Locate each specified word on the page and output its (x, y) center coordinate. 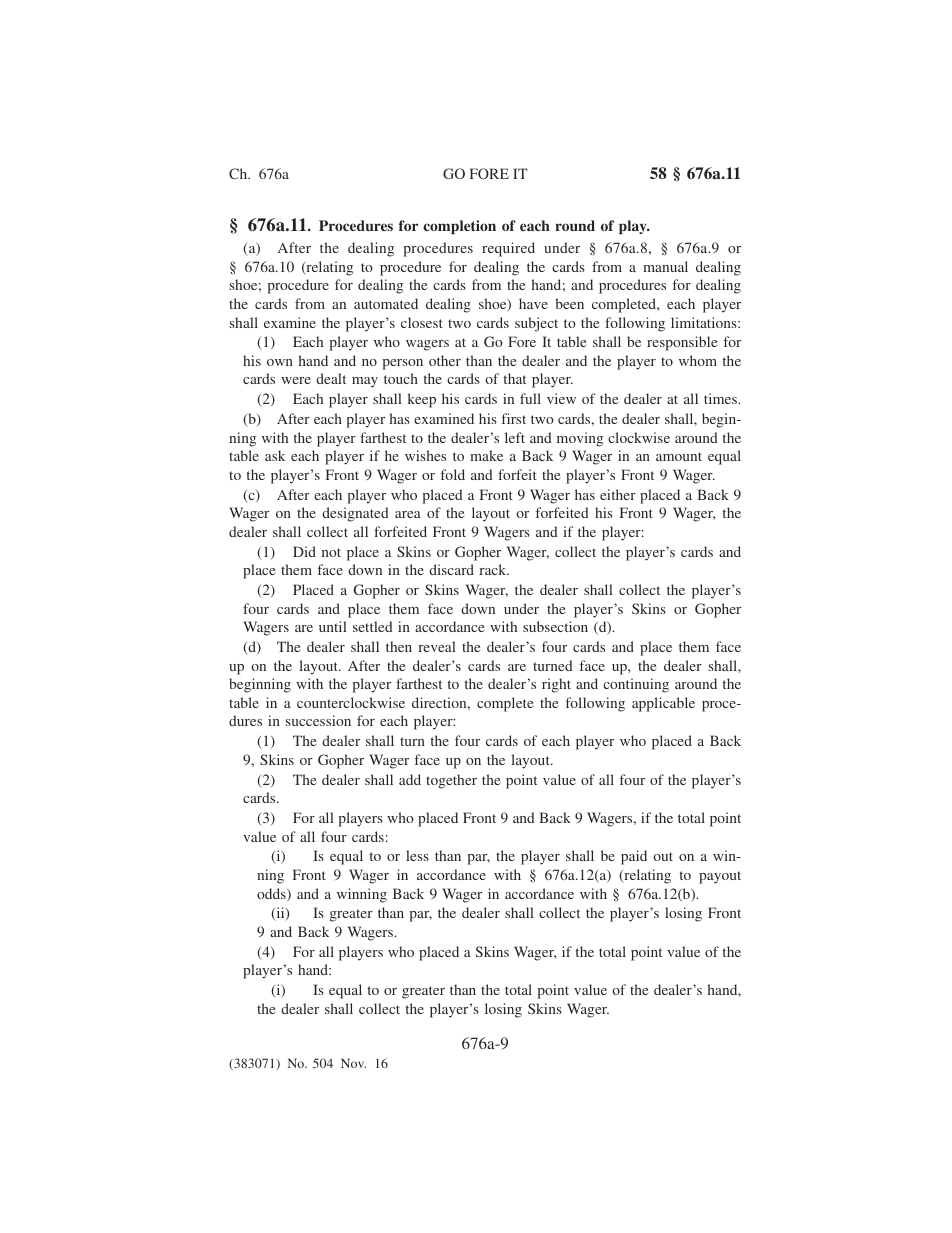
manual (665, 266)
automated (386, 303)
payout (720, 877)
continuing (636, 685)
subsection (555, 626)
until (333, 626)
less (417, 855)
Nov (353, 1063)
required (508, 249)
